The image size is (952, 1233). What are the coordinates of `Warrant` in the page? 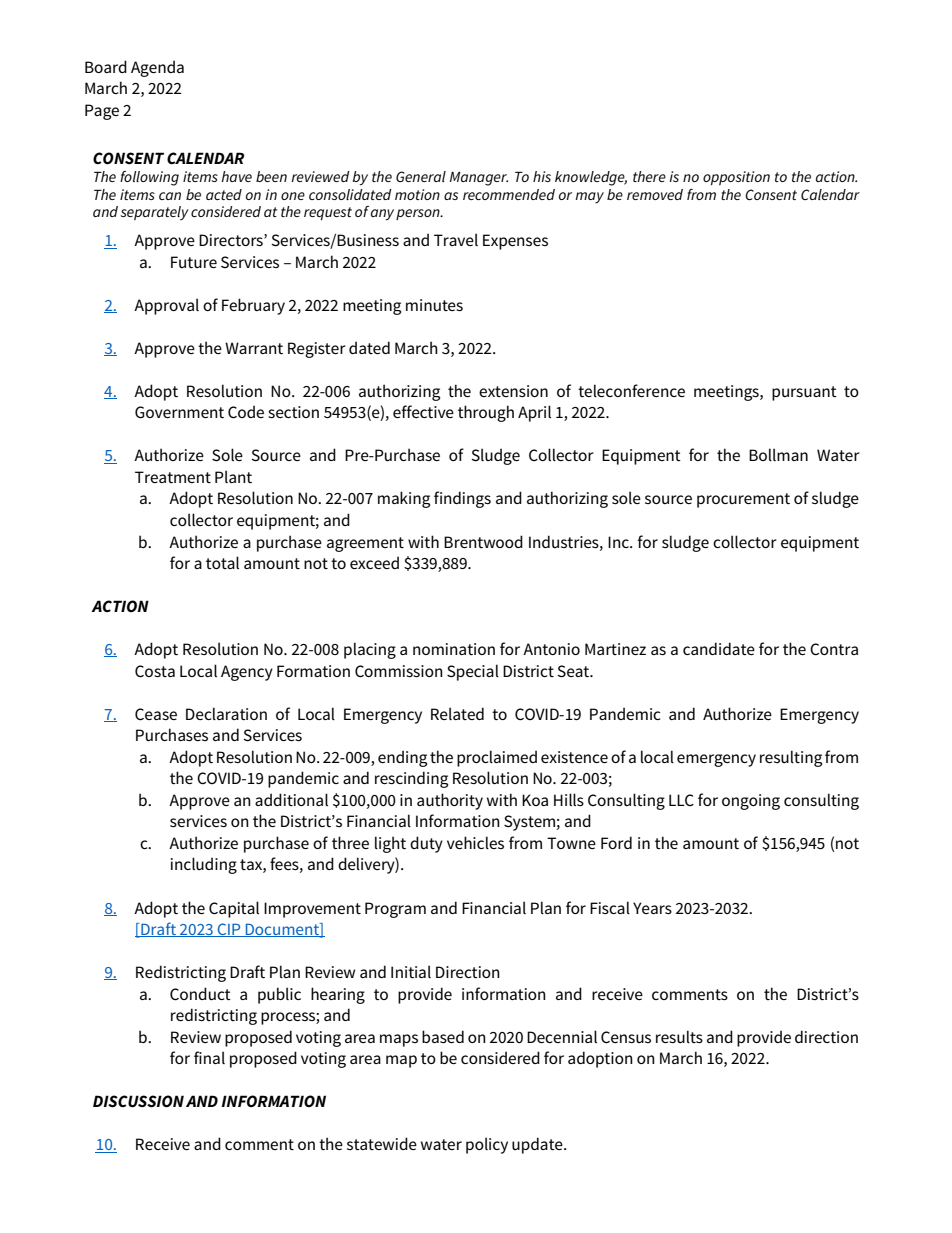 It's located at (254, 348).
